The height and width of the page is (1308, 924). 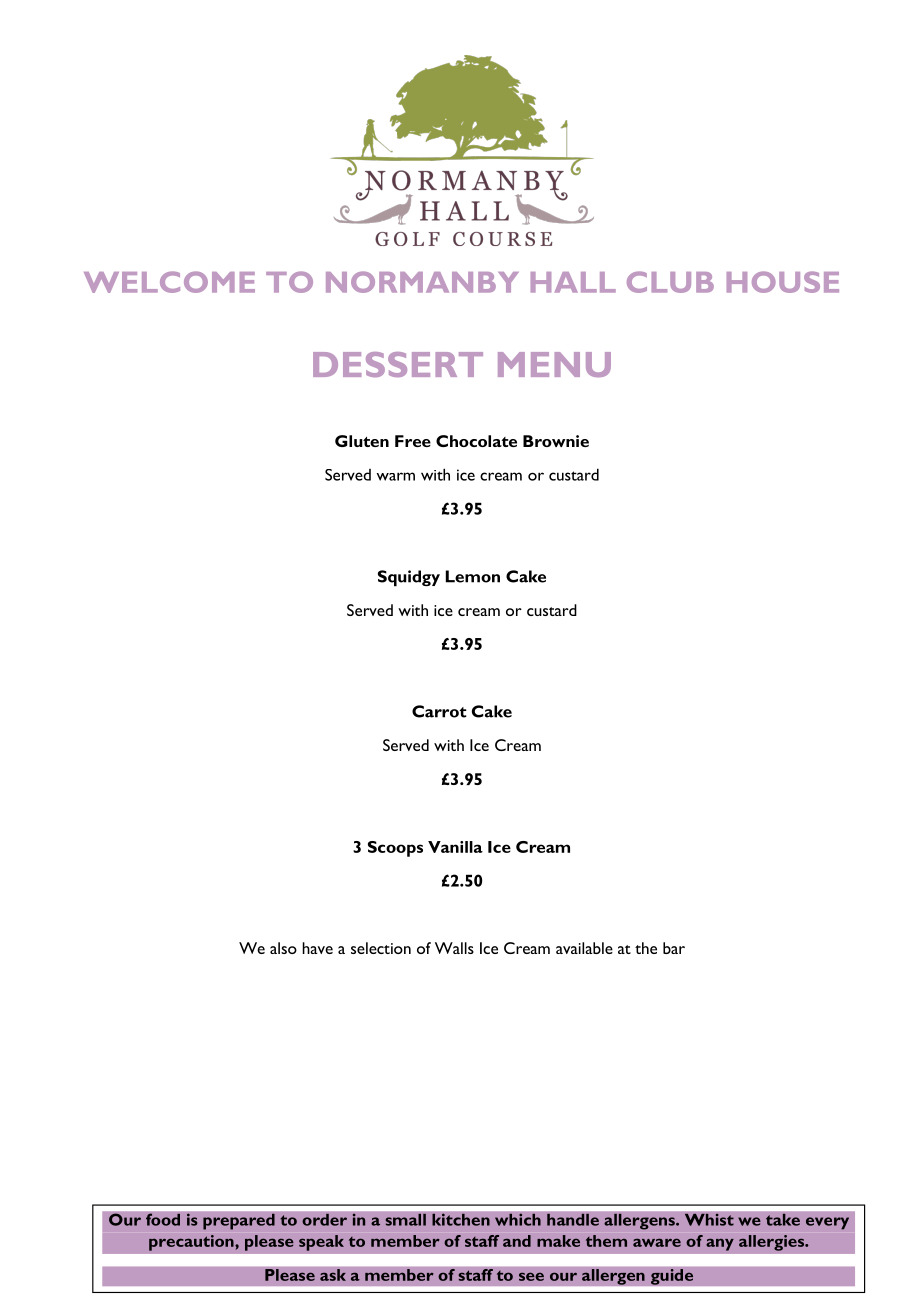 I want to click on warm, so click(x=395, y=476).
